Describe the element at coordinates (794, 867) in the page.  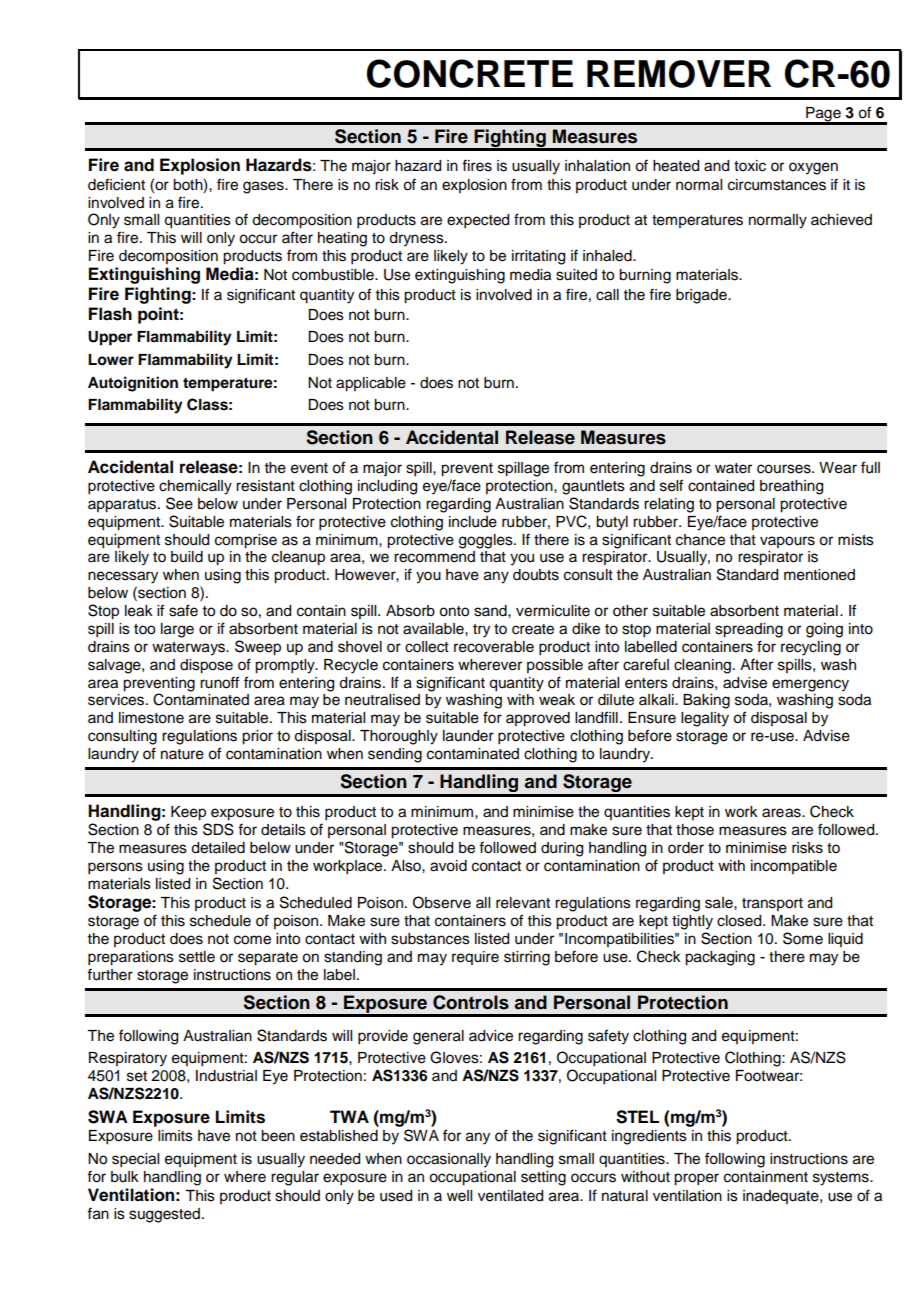
I see `incompatible` at that location.
